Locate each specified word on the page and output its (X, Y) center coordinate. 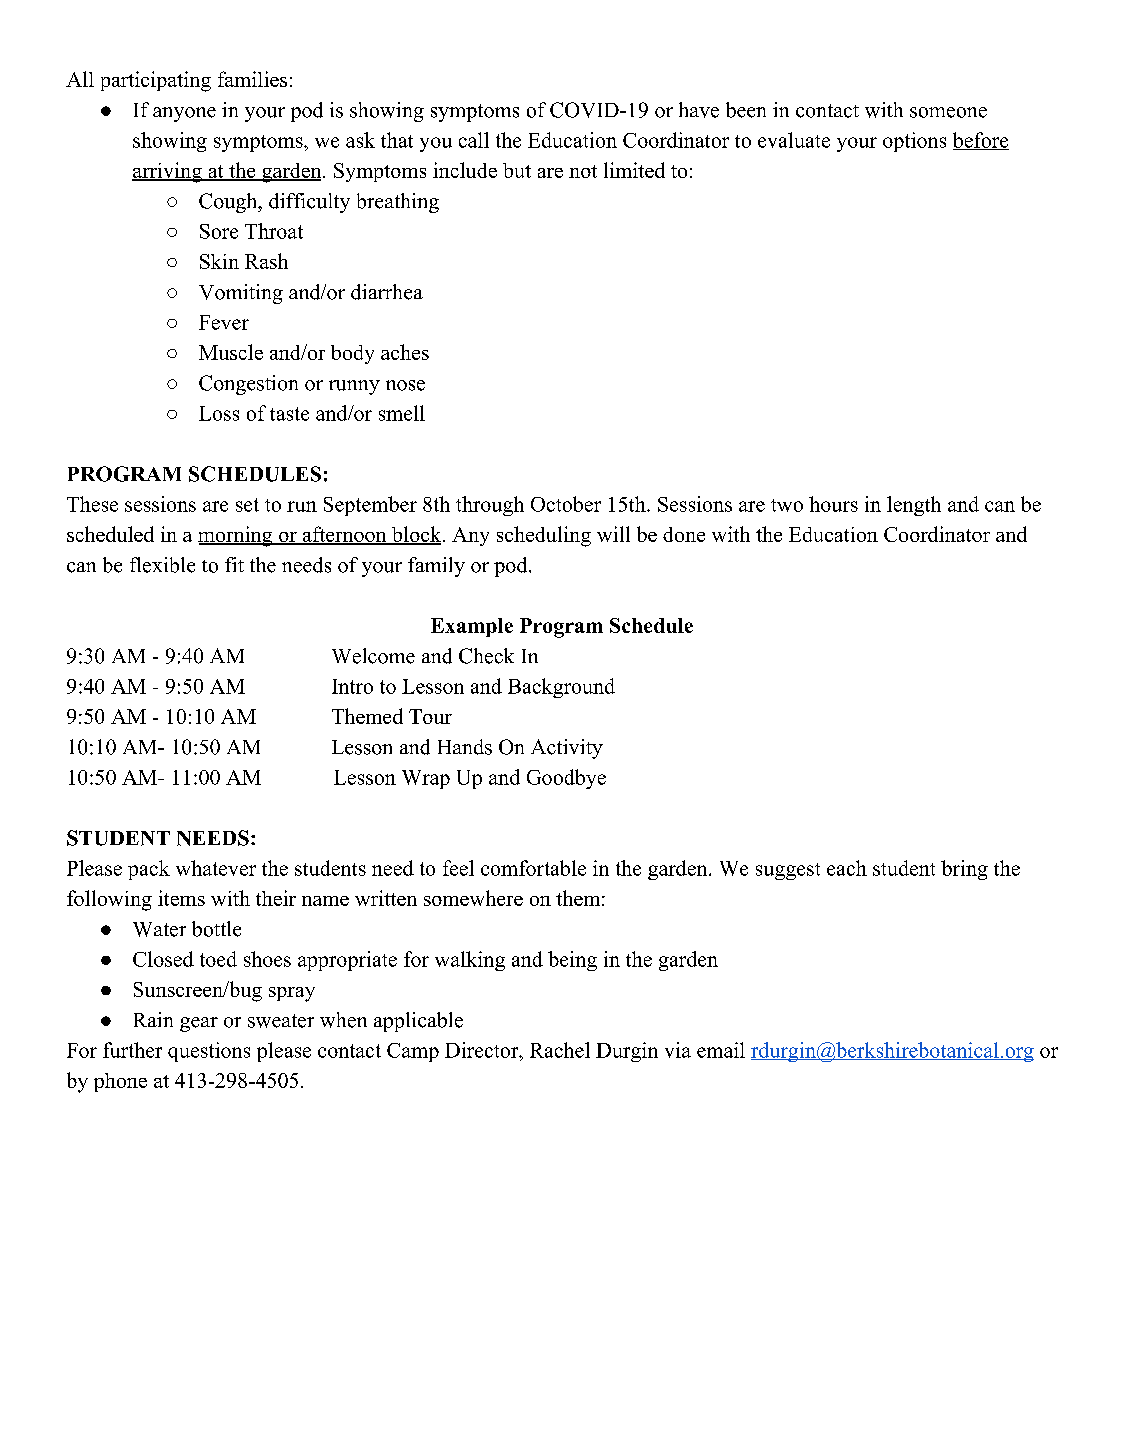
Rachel (560, 1050)
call (474, 140)
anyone (184, 114)
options (914, 142)
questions (209, 1052)
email (721, 1050)
